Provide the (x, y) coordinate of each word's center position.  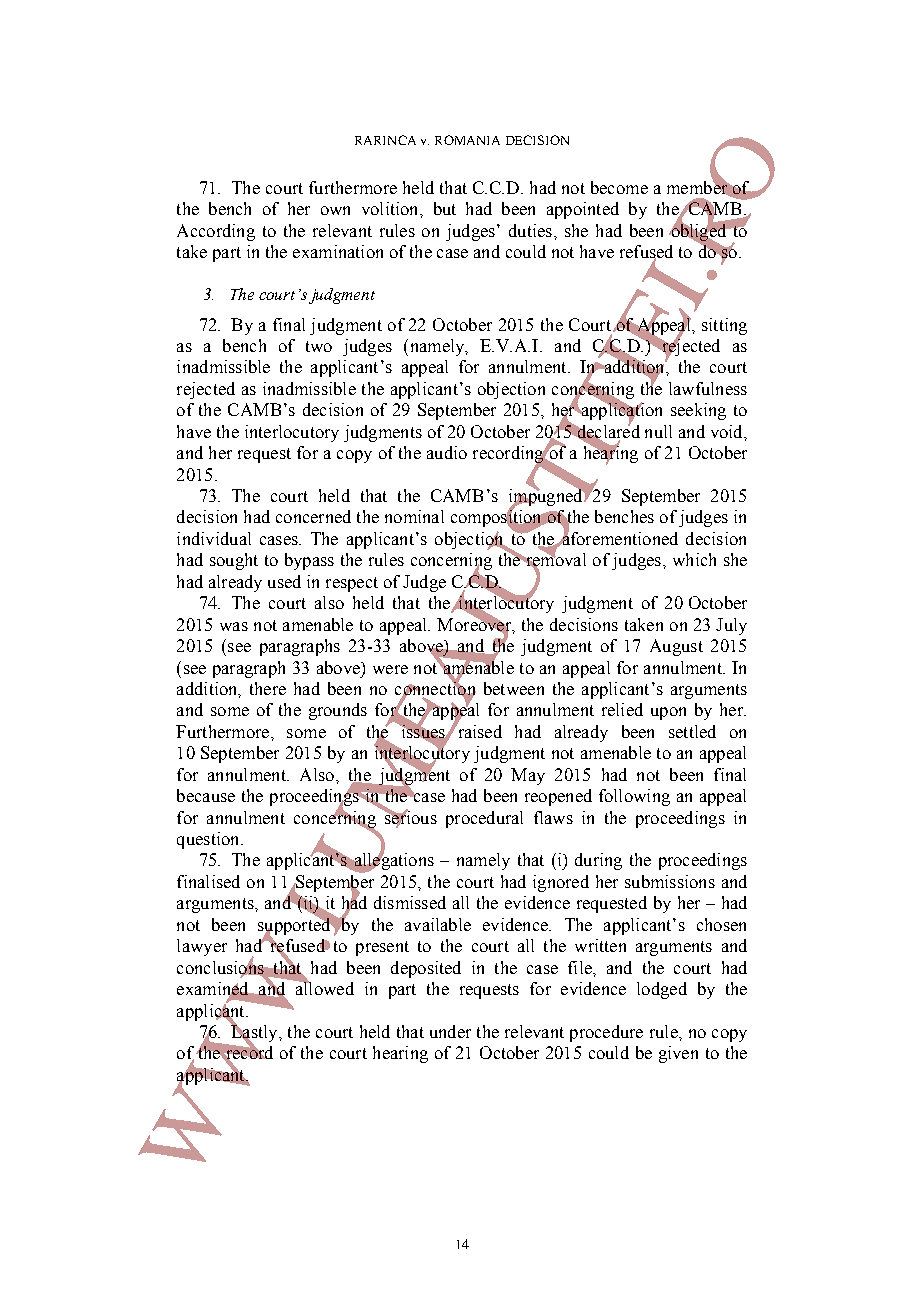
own (335, 210)
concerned (313, 516)
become (619, 187)
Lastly (255, 1033)
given (678, 1054)
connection (435, 689)
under (450, 1031)
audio (447, 452)
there (268, 688)
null (658, 431)
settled (692, 731)
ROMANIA (467, 140)
